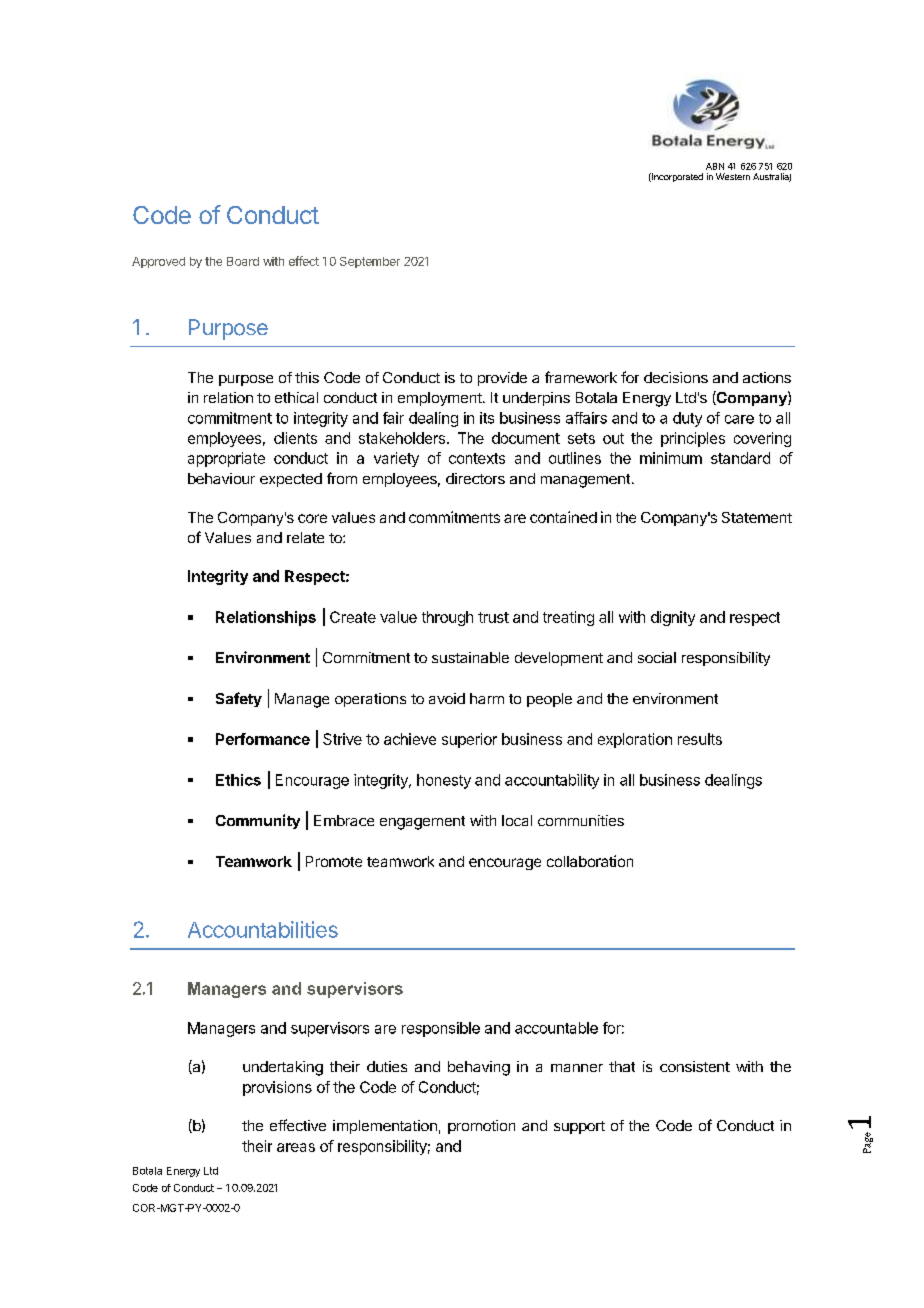 This screenshot has height=1308, width=924. What do you see at coordinates (481, 1127) in the screenshot?
I see `promotion` at bounding box center [481, 1127].
